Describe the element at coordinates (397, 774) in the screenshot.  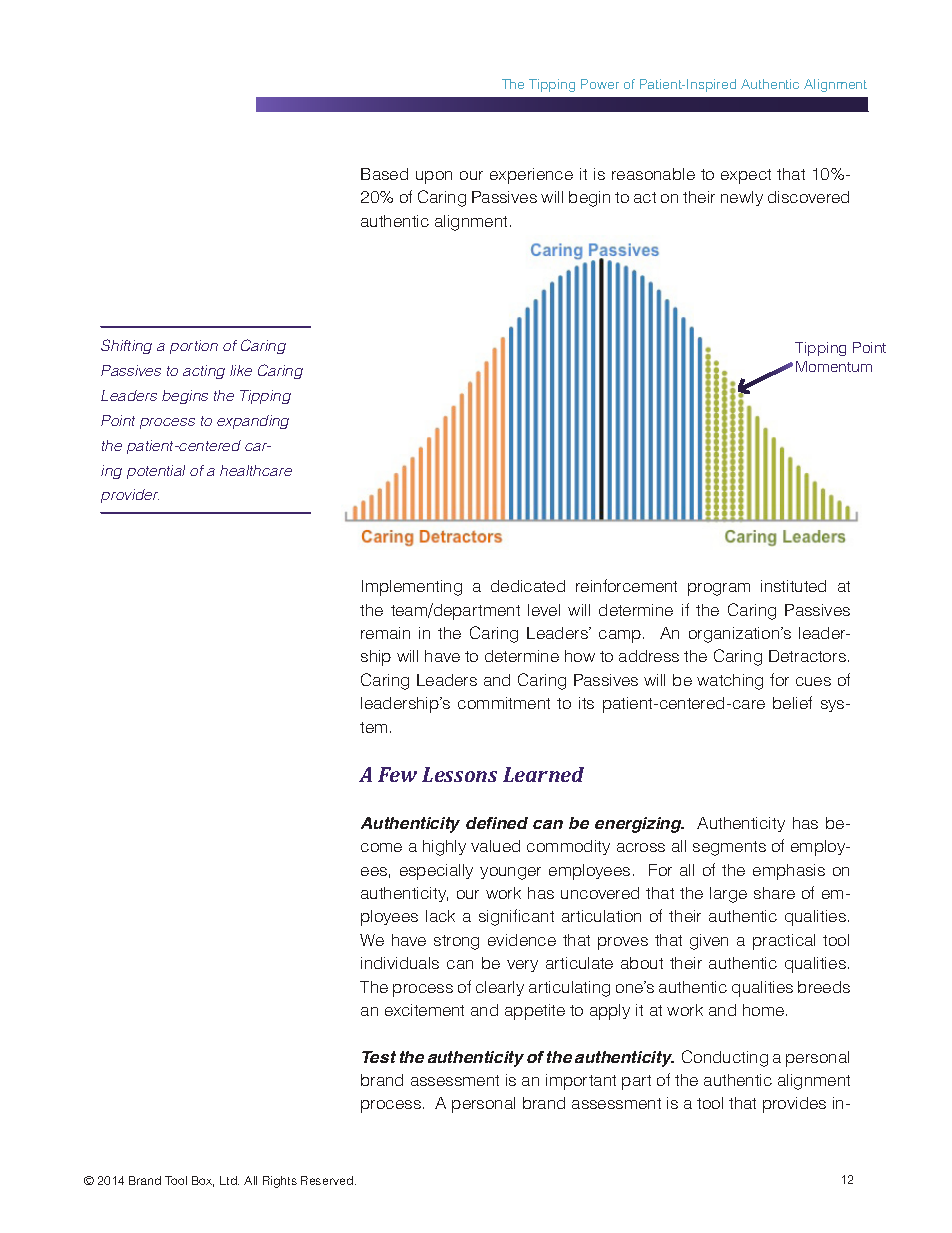
I see `Few` at that location.
